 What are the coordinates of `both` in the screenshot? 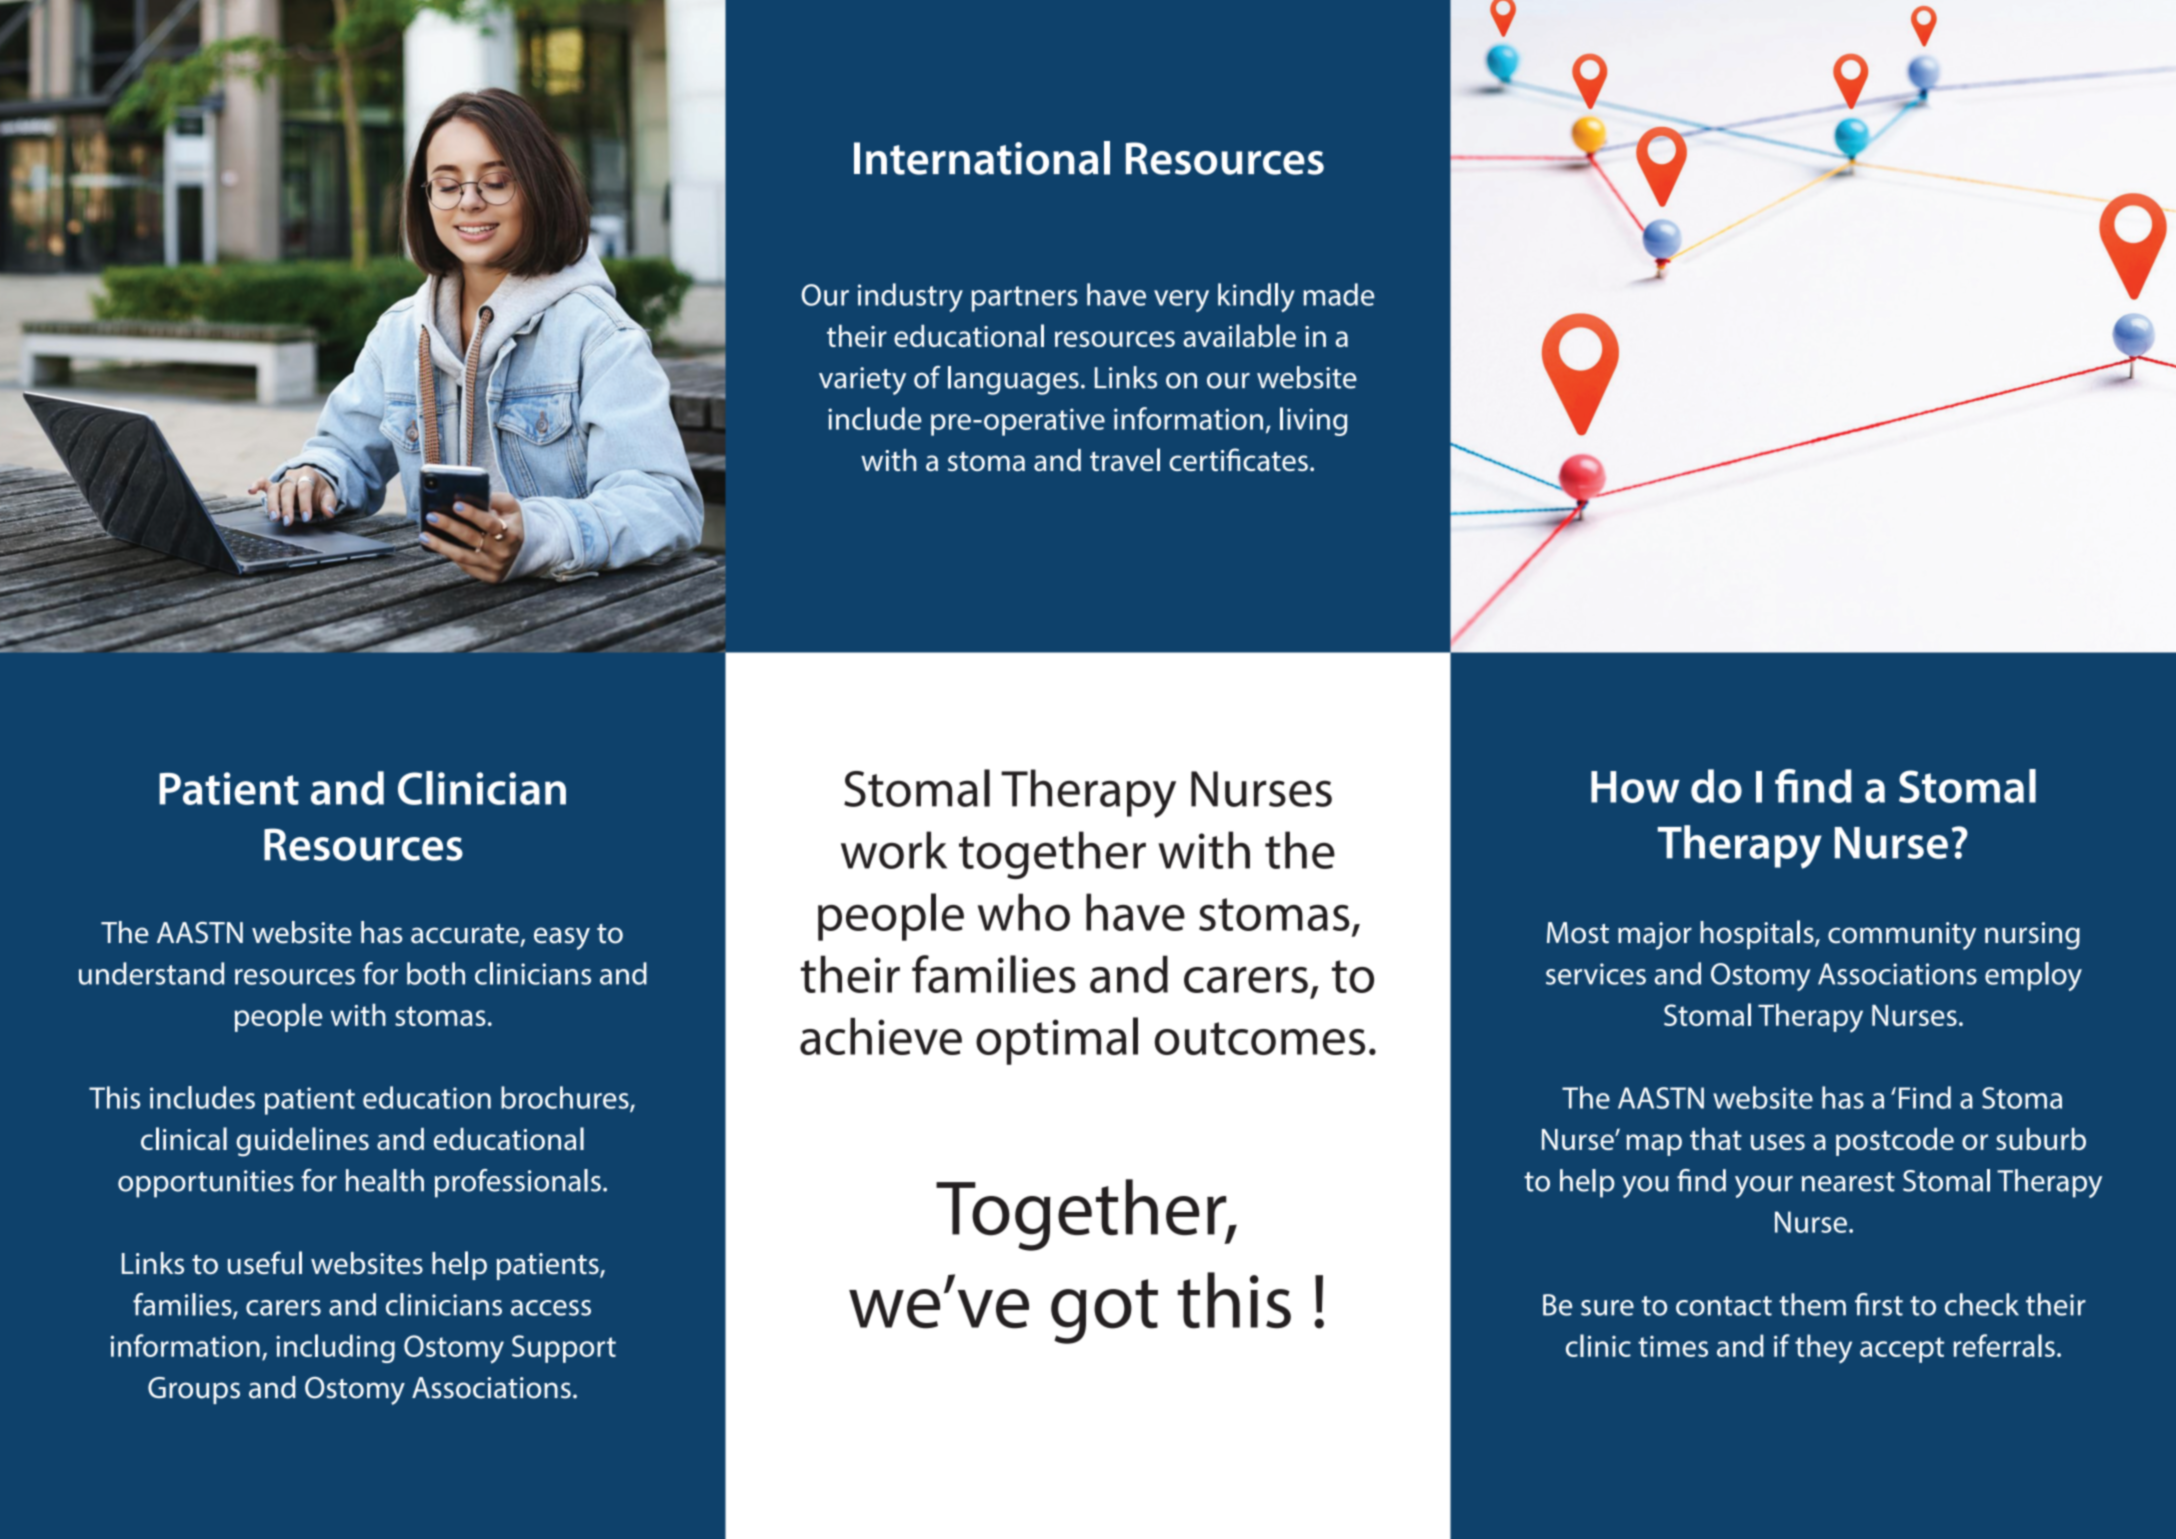 It's located at (436, 973).
